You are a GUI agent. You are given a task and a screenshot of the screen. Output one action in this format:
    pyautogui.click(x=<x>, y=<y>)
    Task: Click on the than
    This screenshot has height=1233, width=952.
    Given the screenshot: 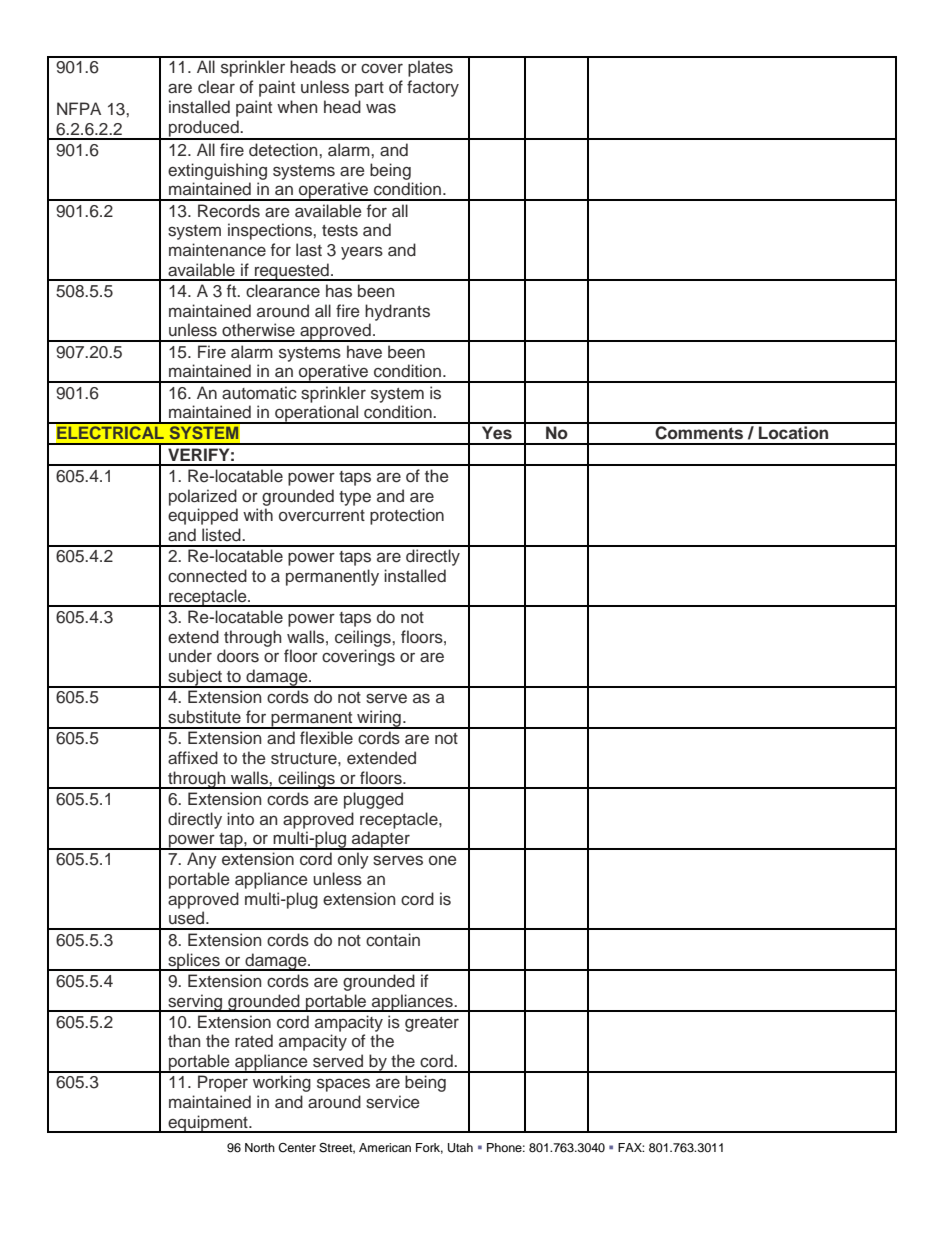 What is the action you would take?
    pyautogui.click(x=184, y=1040)
